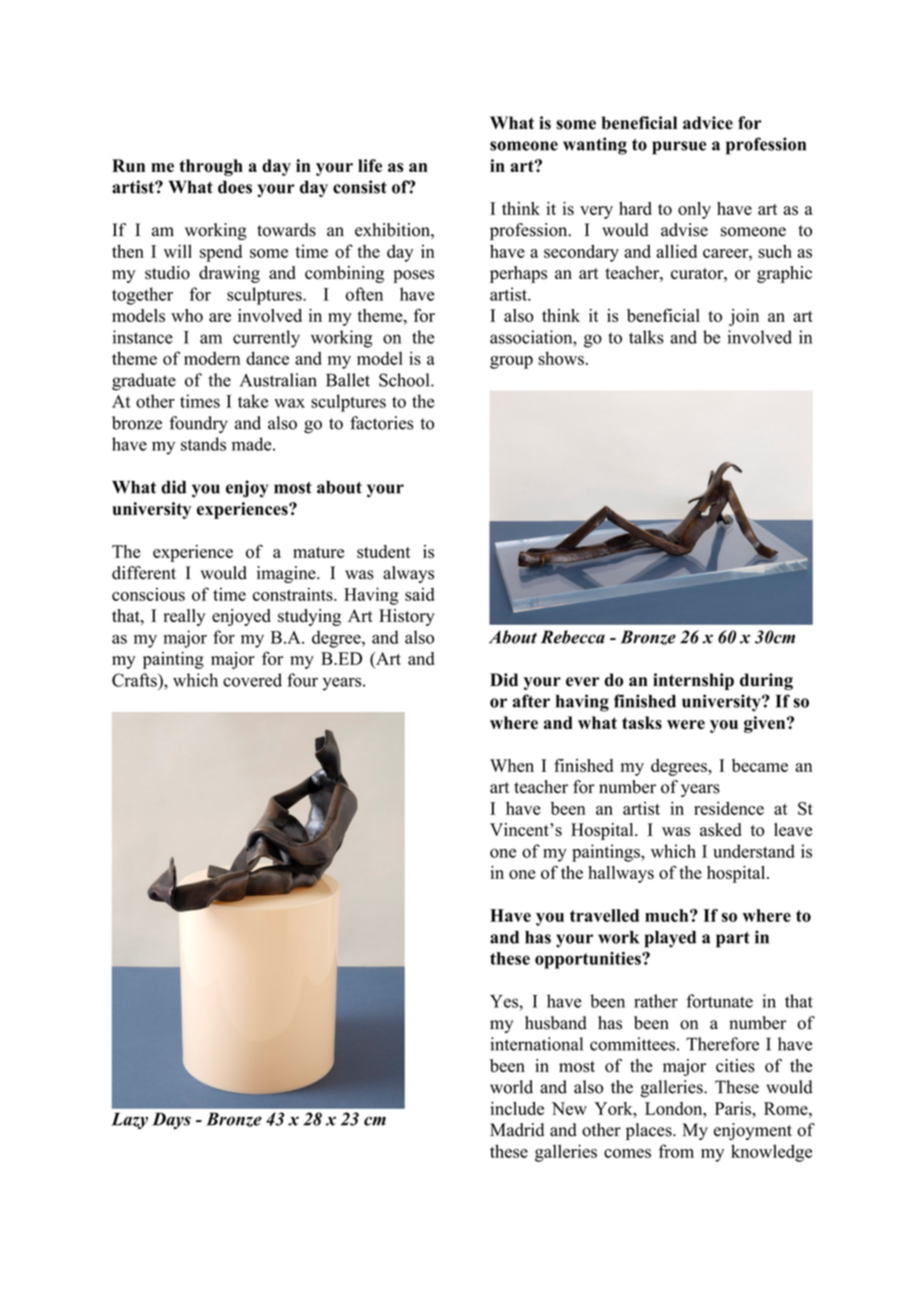  I want to click on talks, so click(646, 337).
